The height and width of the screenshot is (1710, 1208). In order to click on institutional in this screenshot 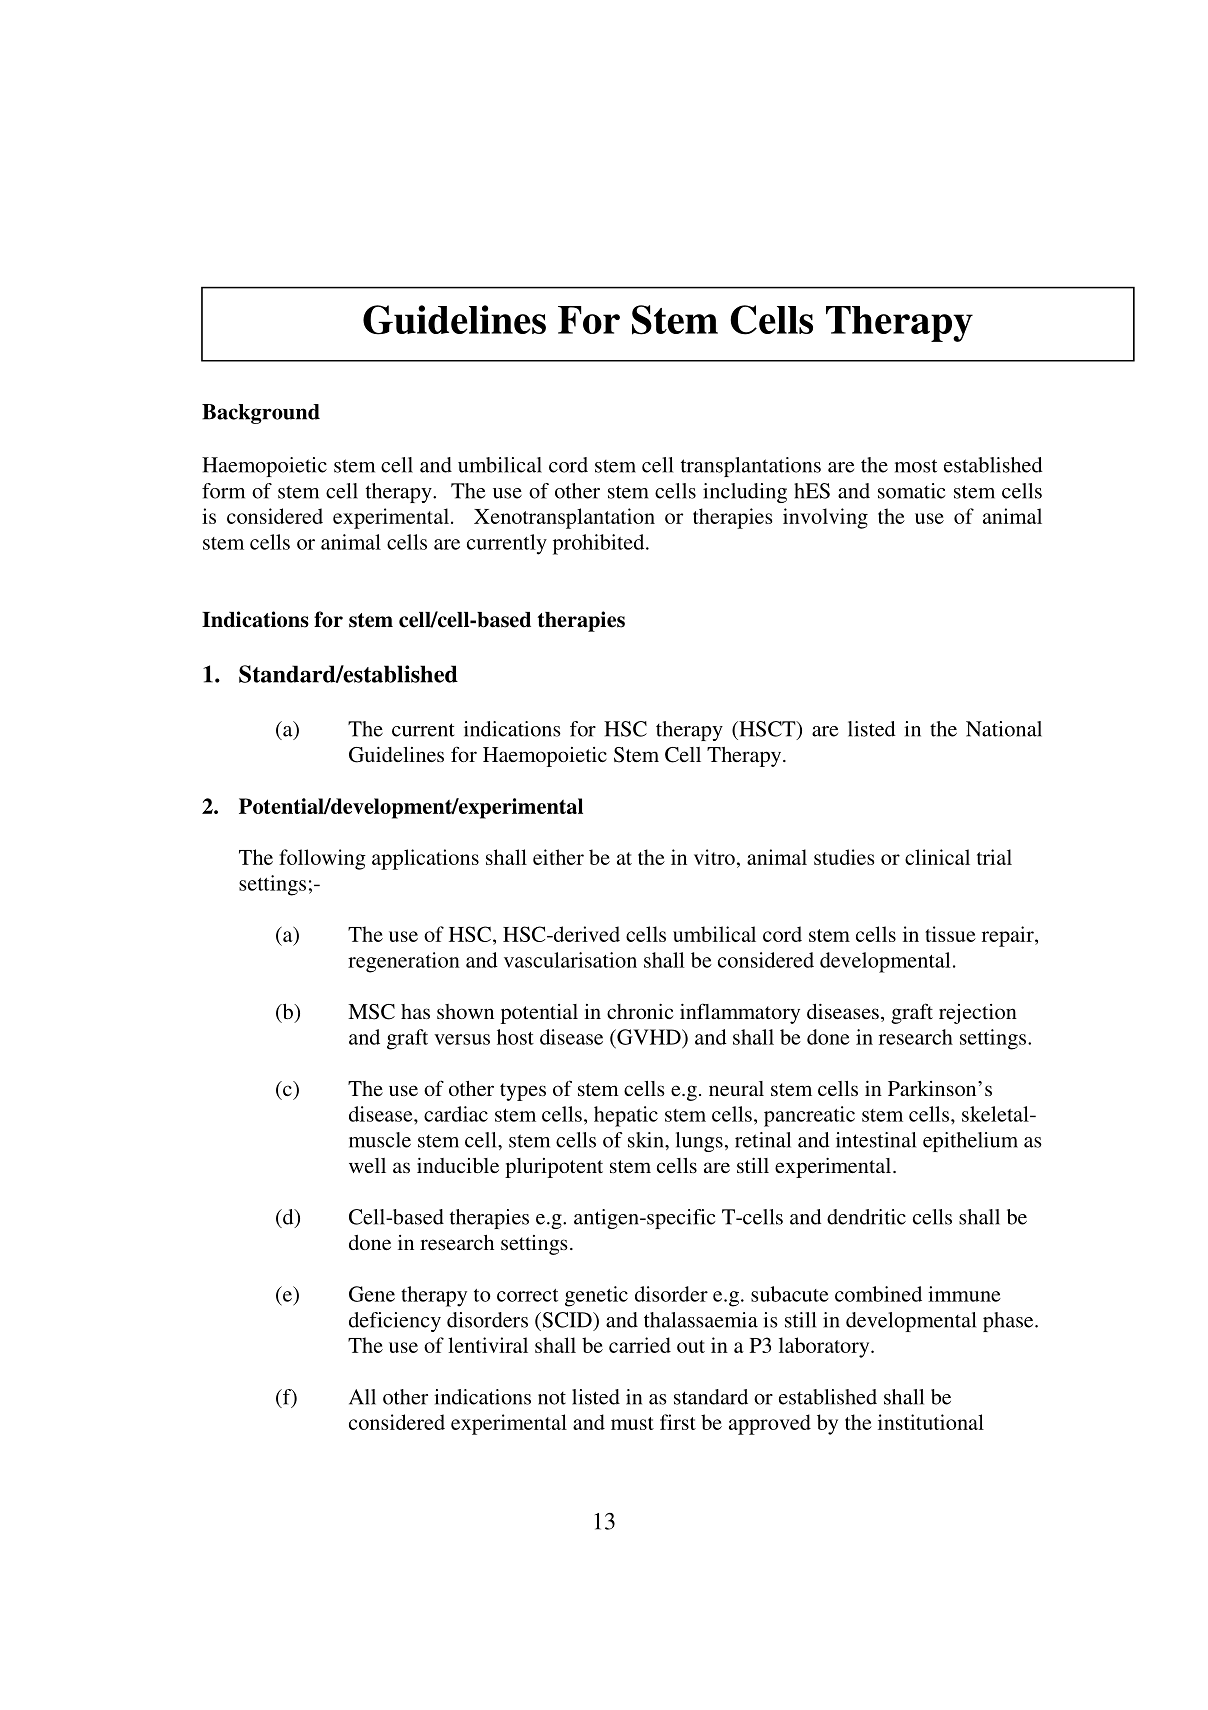, I will do `click(931, 1422)`.
